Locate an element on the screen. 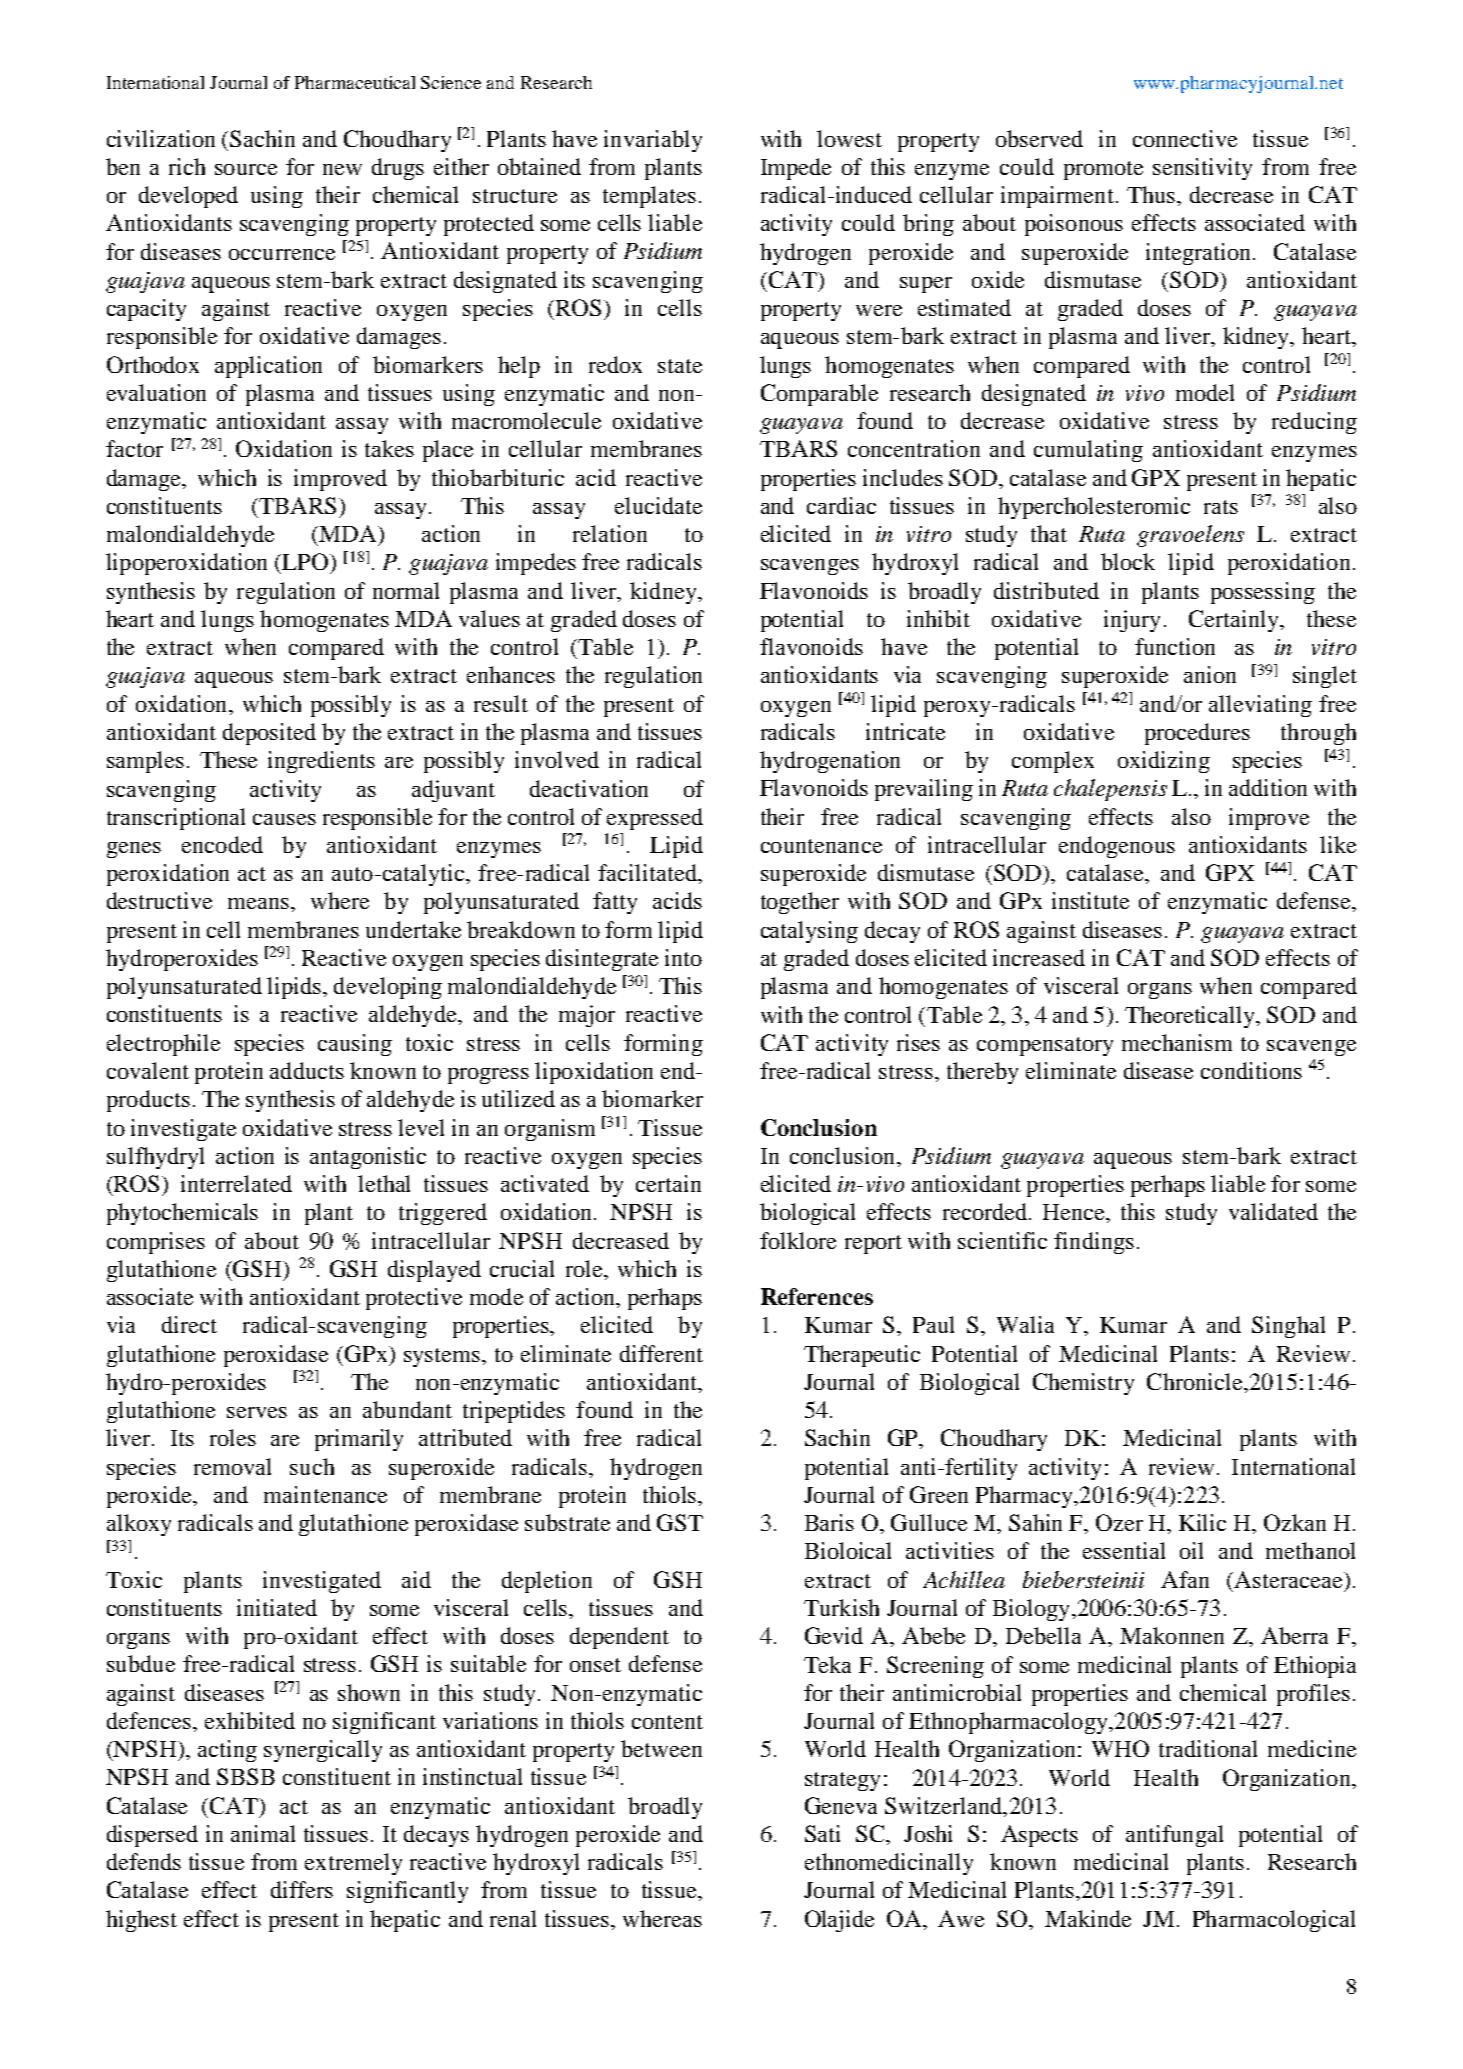 Image resolution: width=1463 pixels, height=2069 pixels. animal is located at coordinates (263, 1833).
